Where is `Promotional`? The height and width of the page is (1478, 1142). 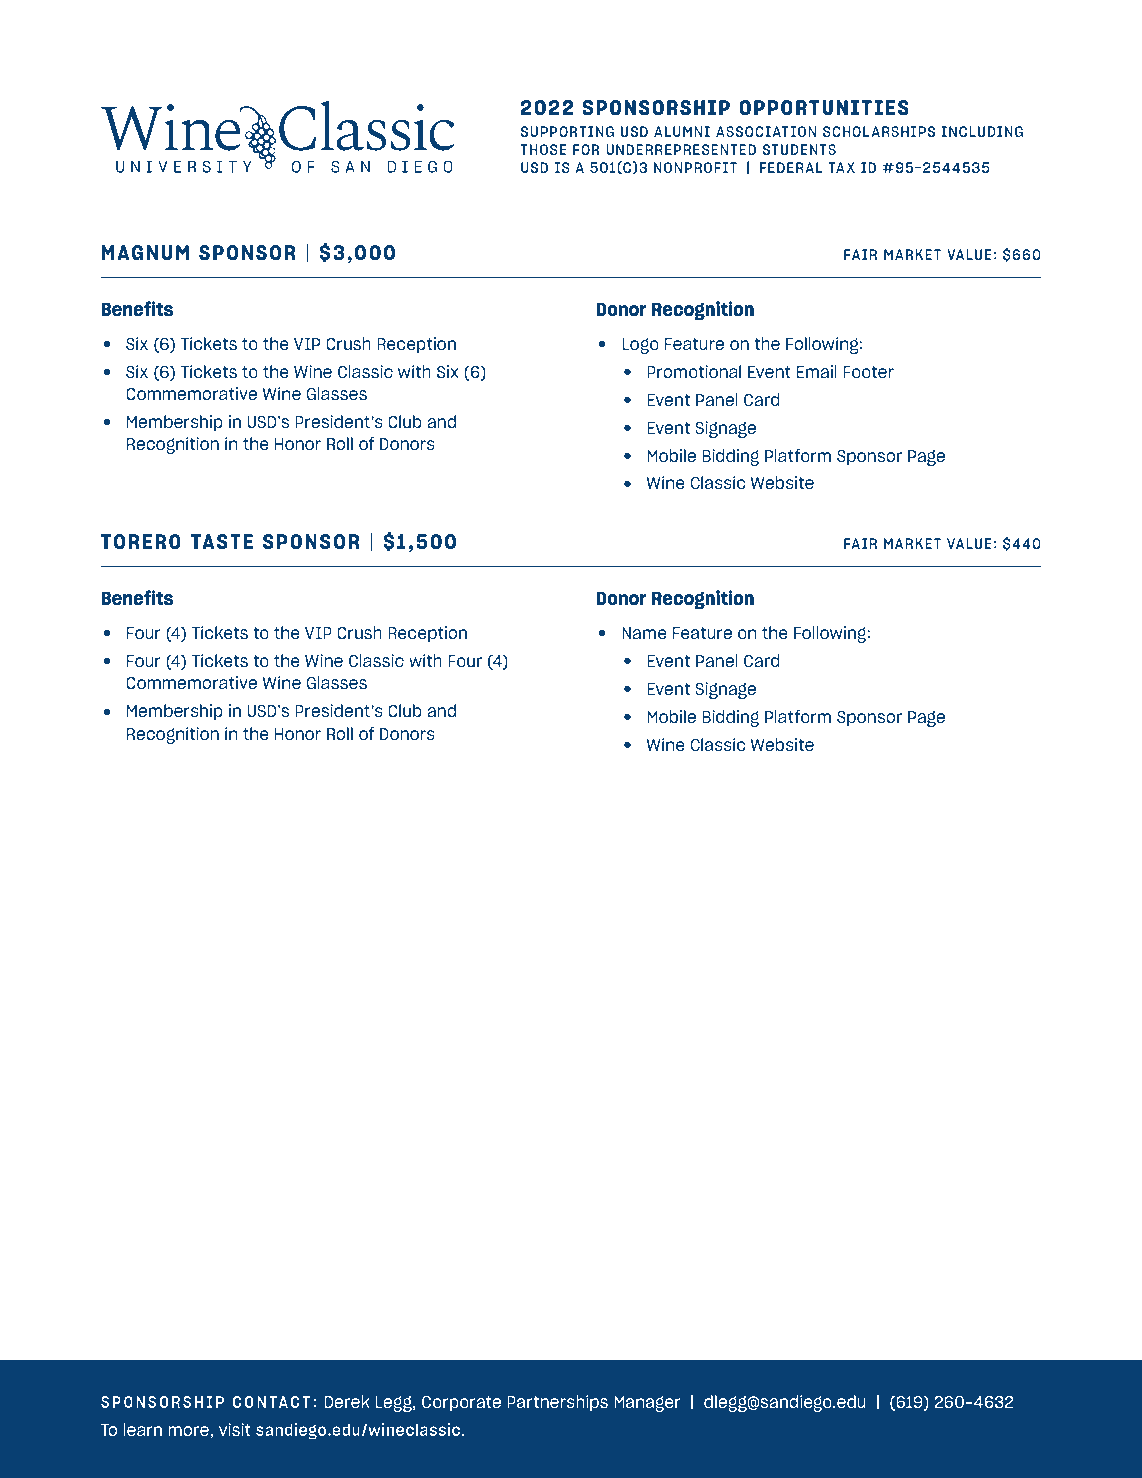
Promotional is located at coordinates (694, 371).
